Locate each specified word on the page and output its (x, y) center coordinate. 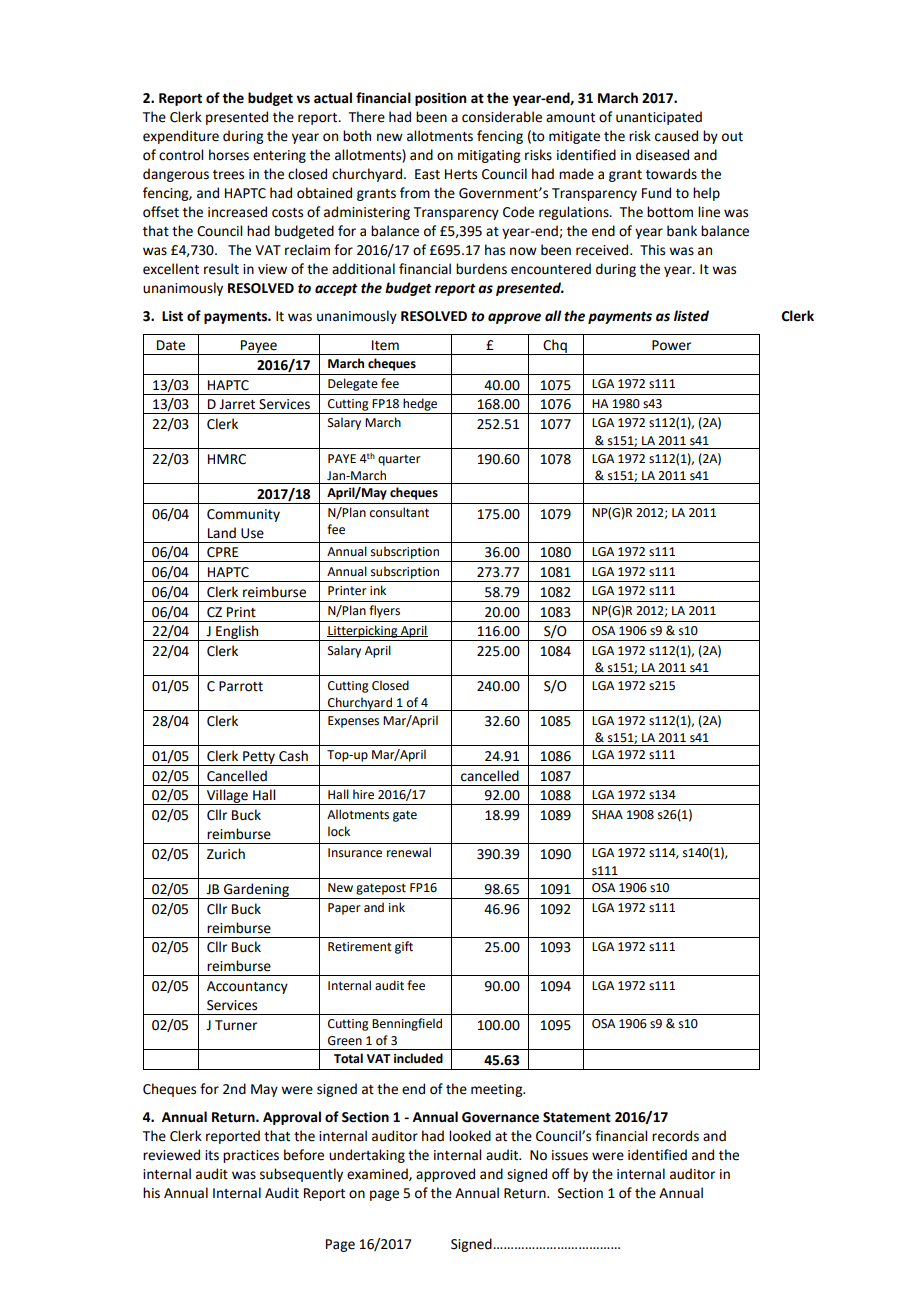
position (440, 99)
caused (676, 136)
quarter (399, 460)
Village (227, 797)
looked (470, 1136)
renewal (409, 852)
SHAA (607, 815)
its (212, 1155)
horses (229, 155)
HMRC (227, 459)
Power (671, 345)
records (675, 1136)
